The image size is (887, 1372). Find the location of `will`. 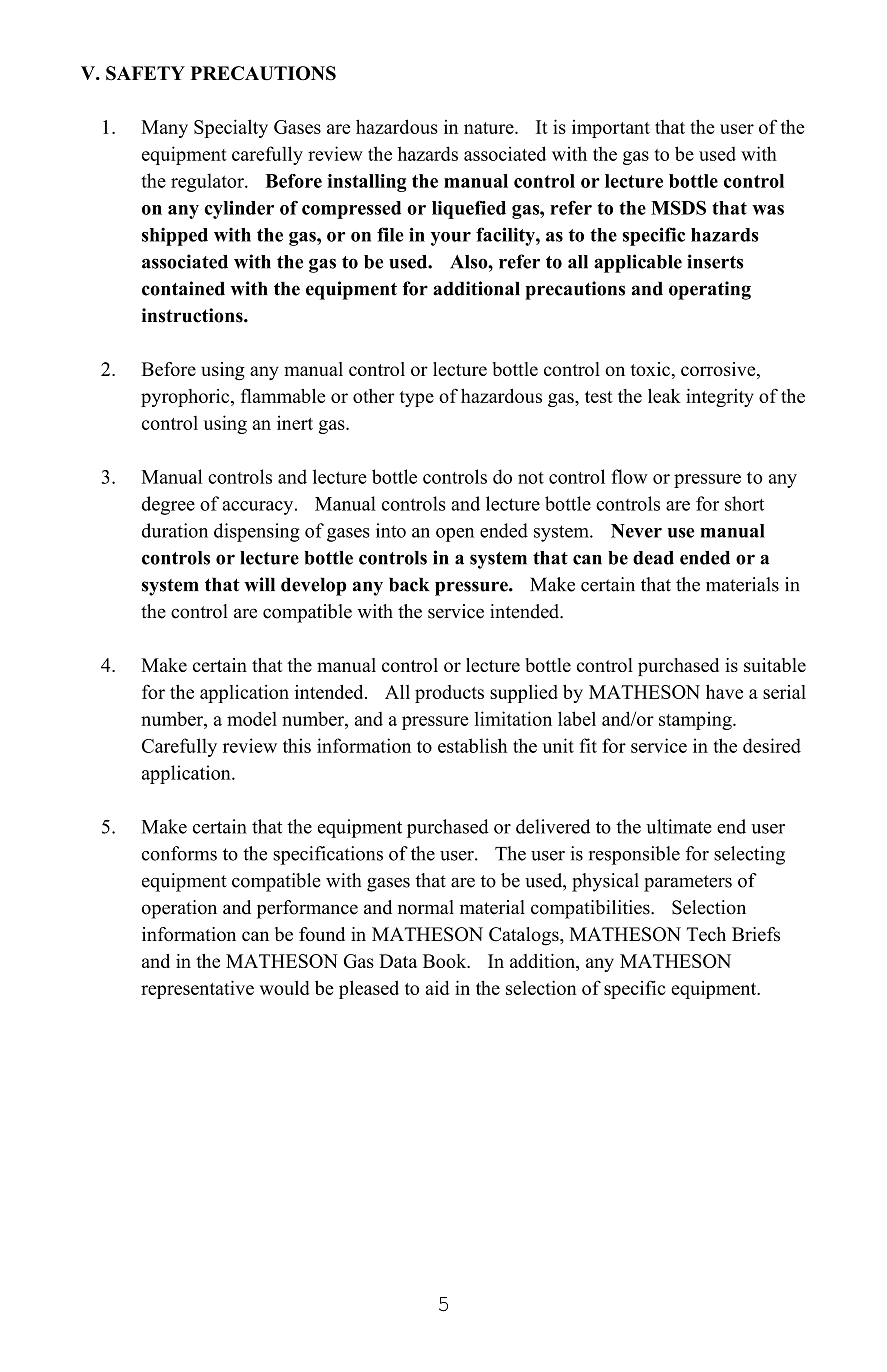

will is located at coordinates (259, 584).
